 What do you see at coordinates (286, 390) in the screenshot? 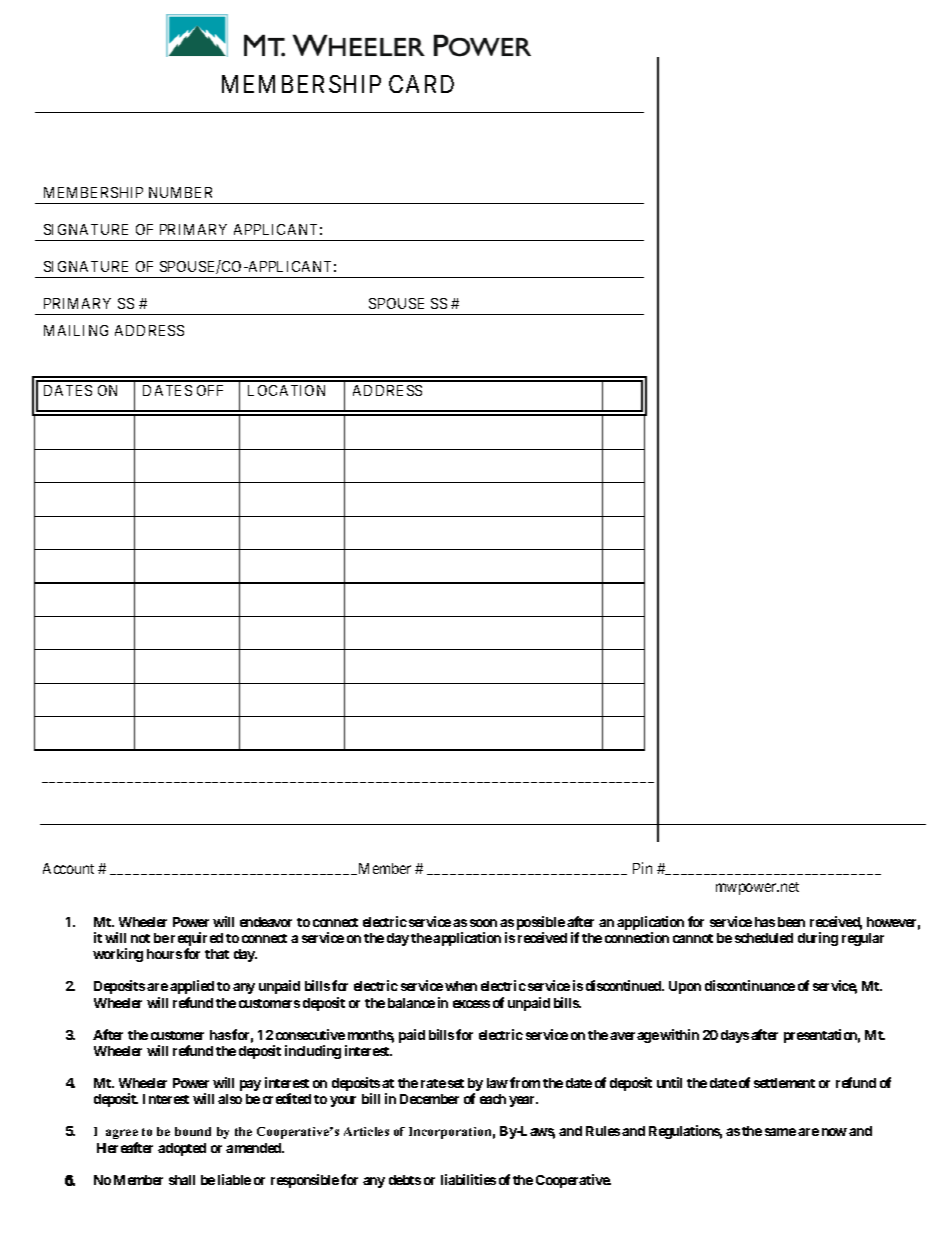
I see `LOCATION` at bounding box center [286, 390].
